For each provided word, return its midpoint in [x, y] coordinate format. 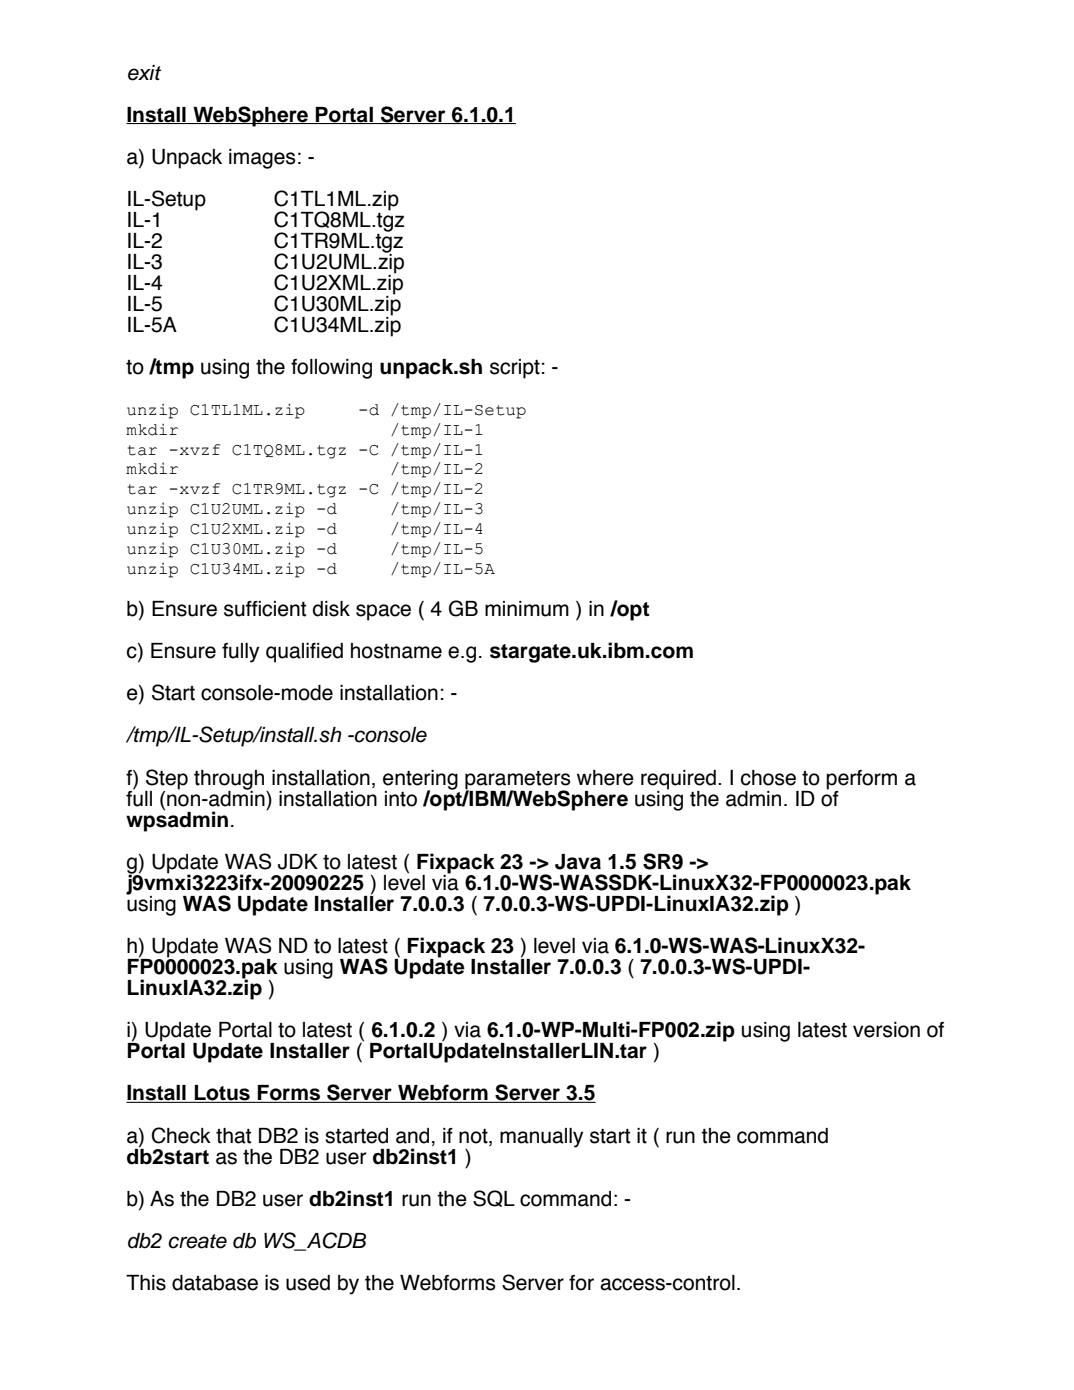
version [886, 1030]
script [515, 369]
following [331, 369]
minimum [527, 609]
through [230, 781]
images [262, 159]
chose [768, 778]
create [197, 1241]
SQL [494, 1198]
